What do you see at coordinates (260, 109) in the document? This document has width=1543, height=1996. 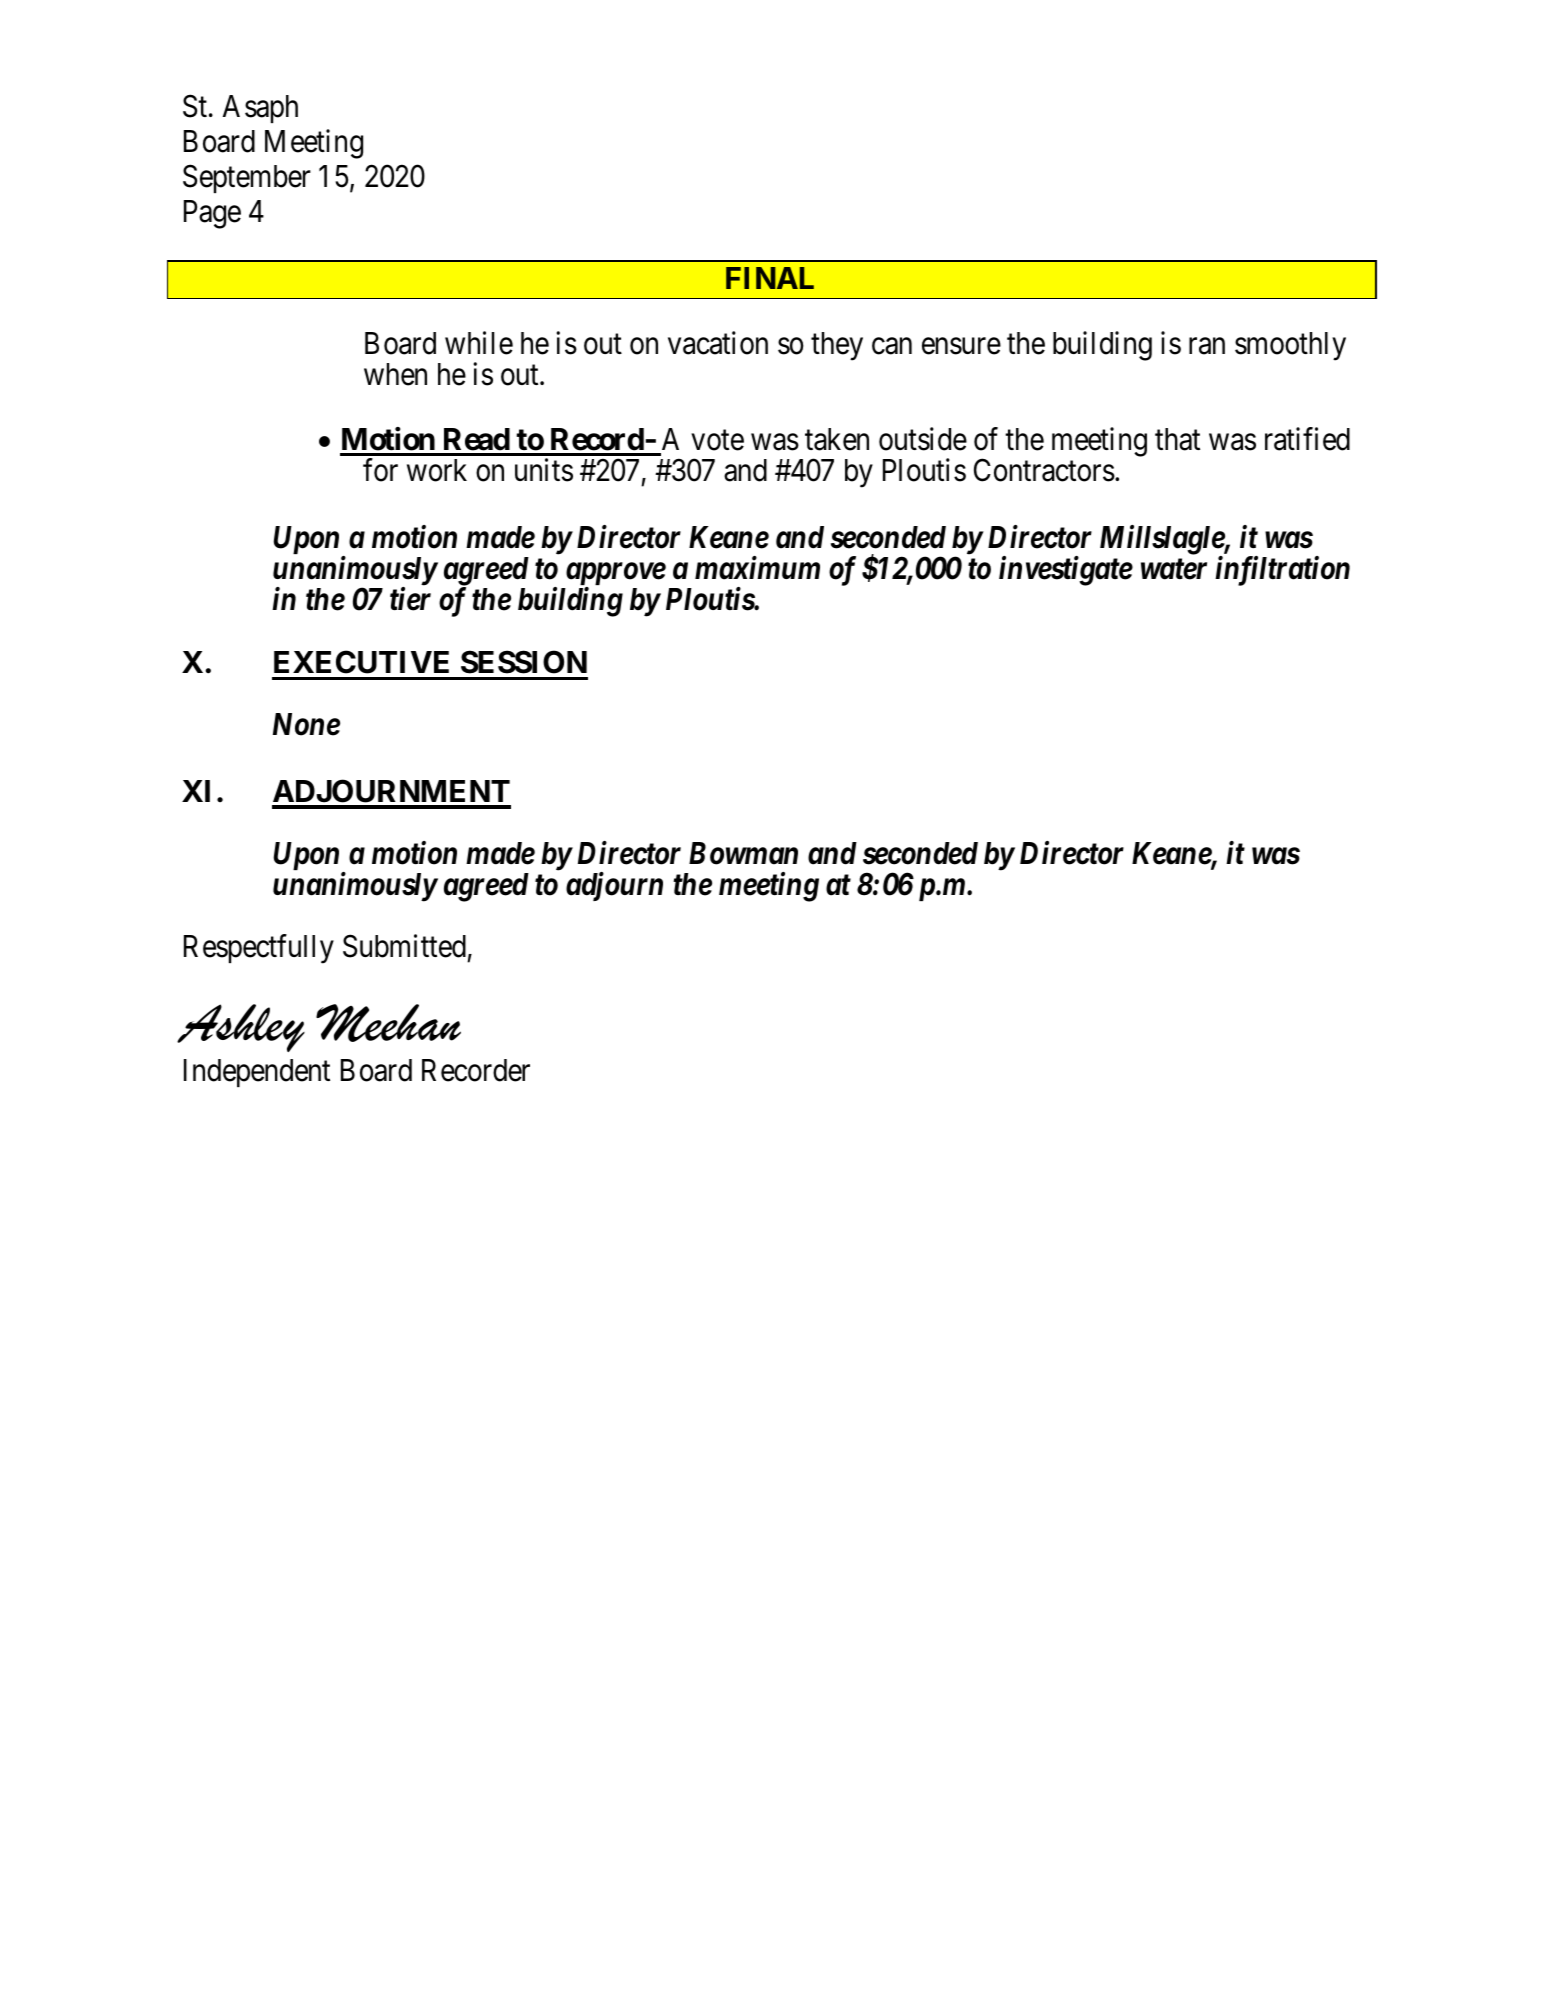 I see `Asaph` at bounding box center [260, 109].
